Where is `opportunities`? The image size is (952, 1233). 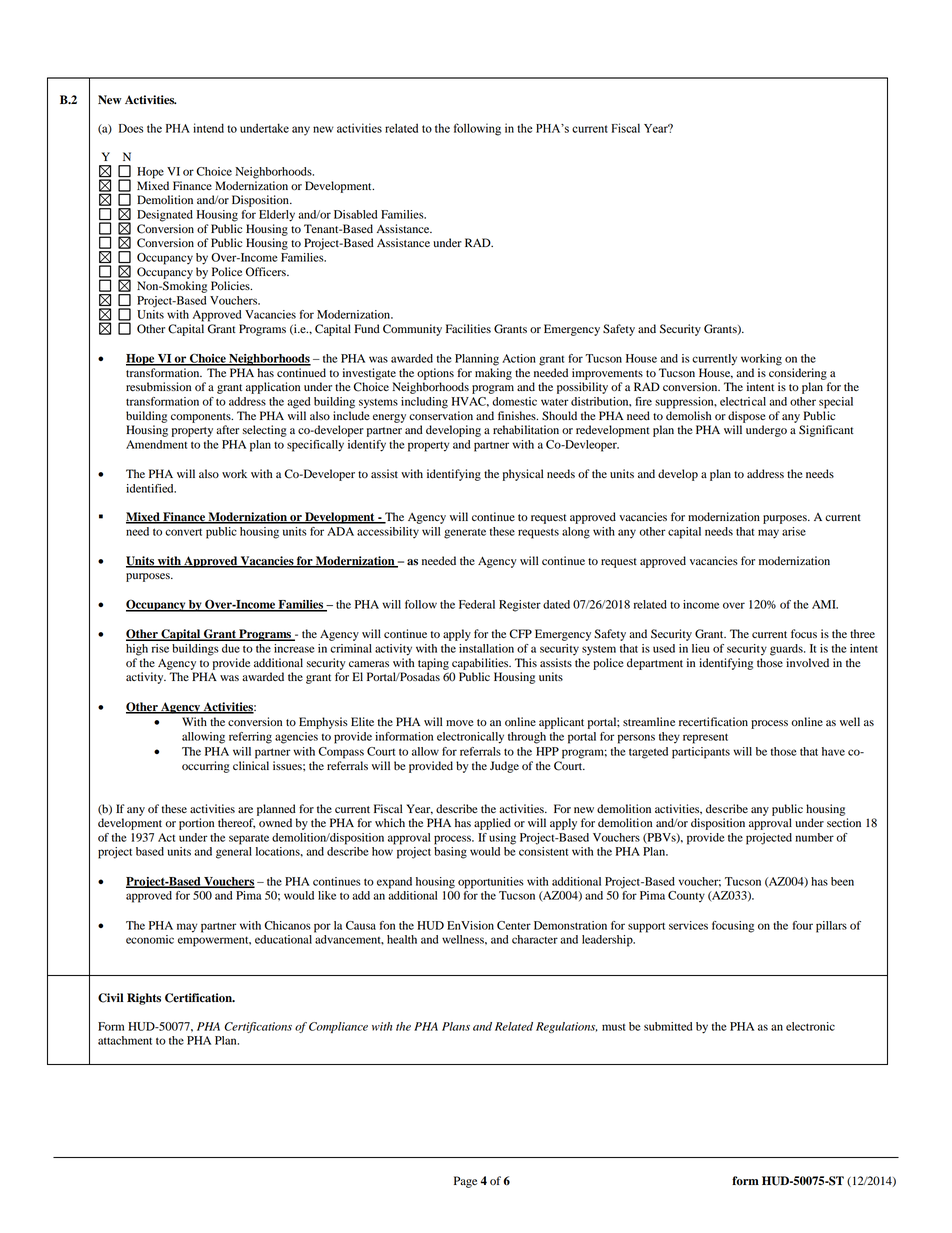 opportunities is located at coordinates (491, 883).
